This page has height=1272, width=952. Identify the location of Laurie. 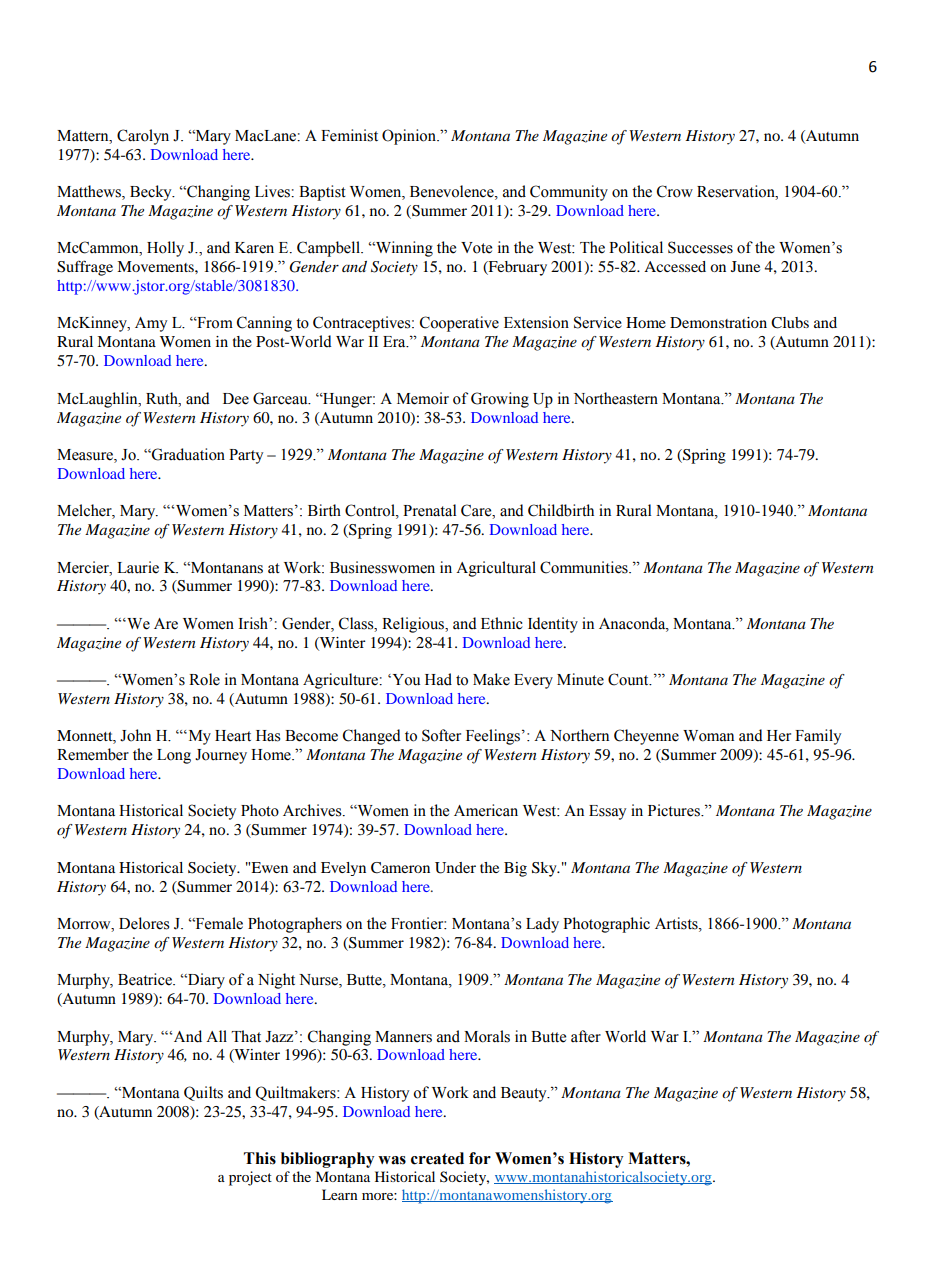
(138, 567).
